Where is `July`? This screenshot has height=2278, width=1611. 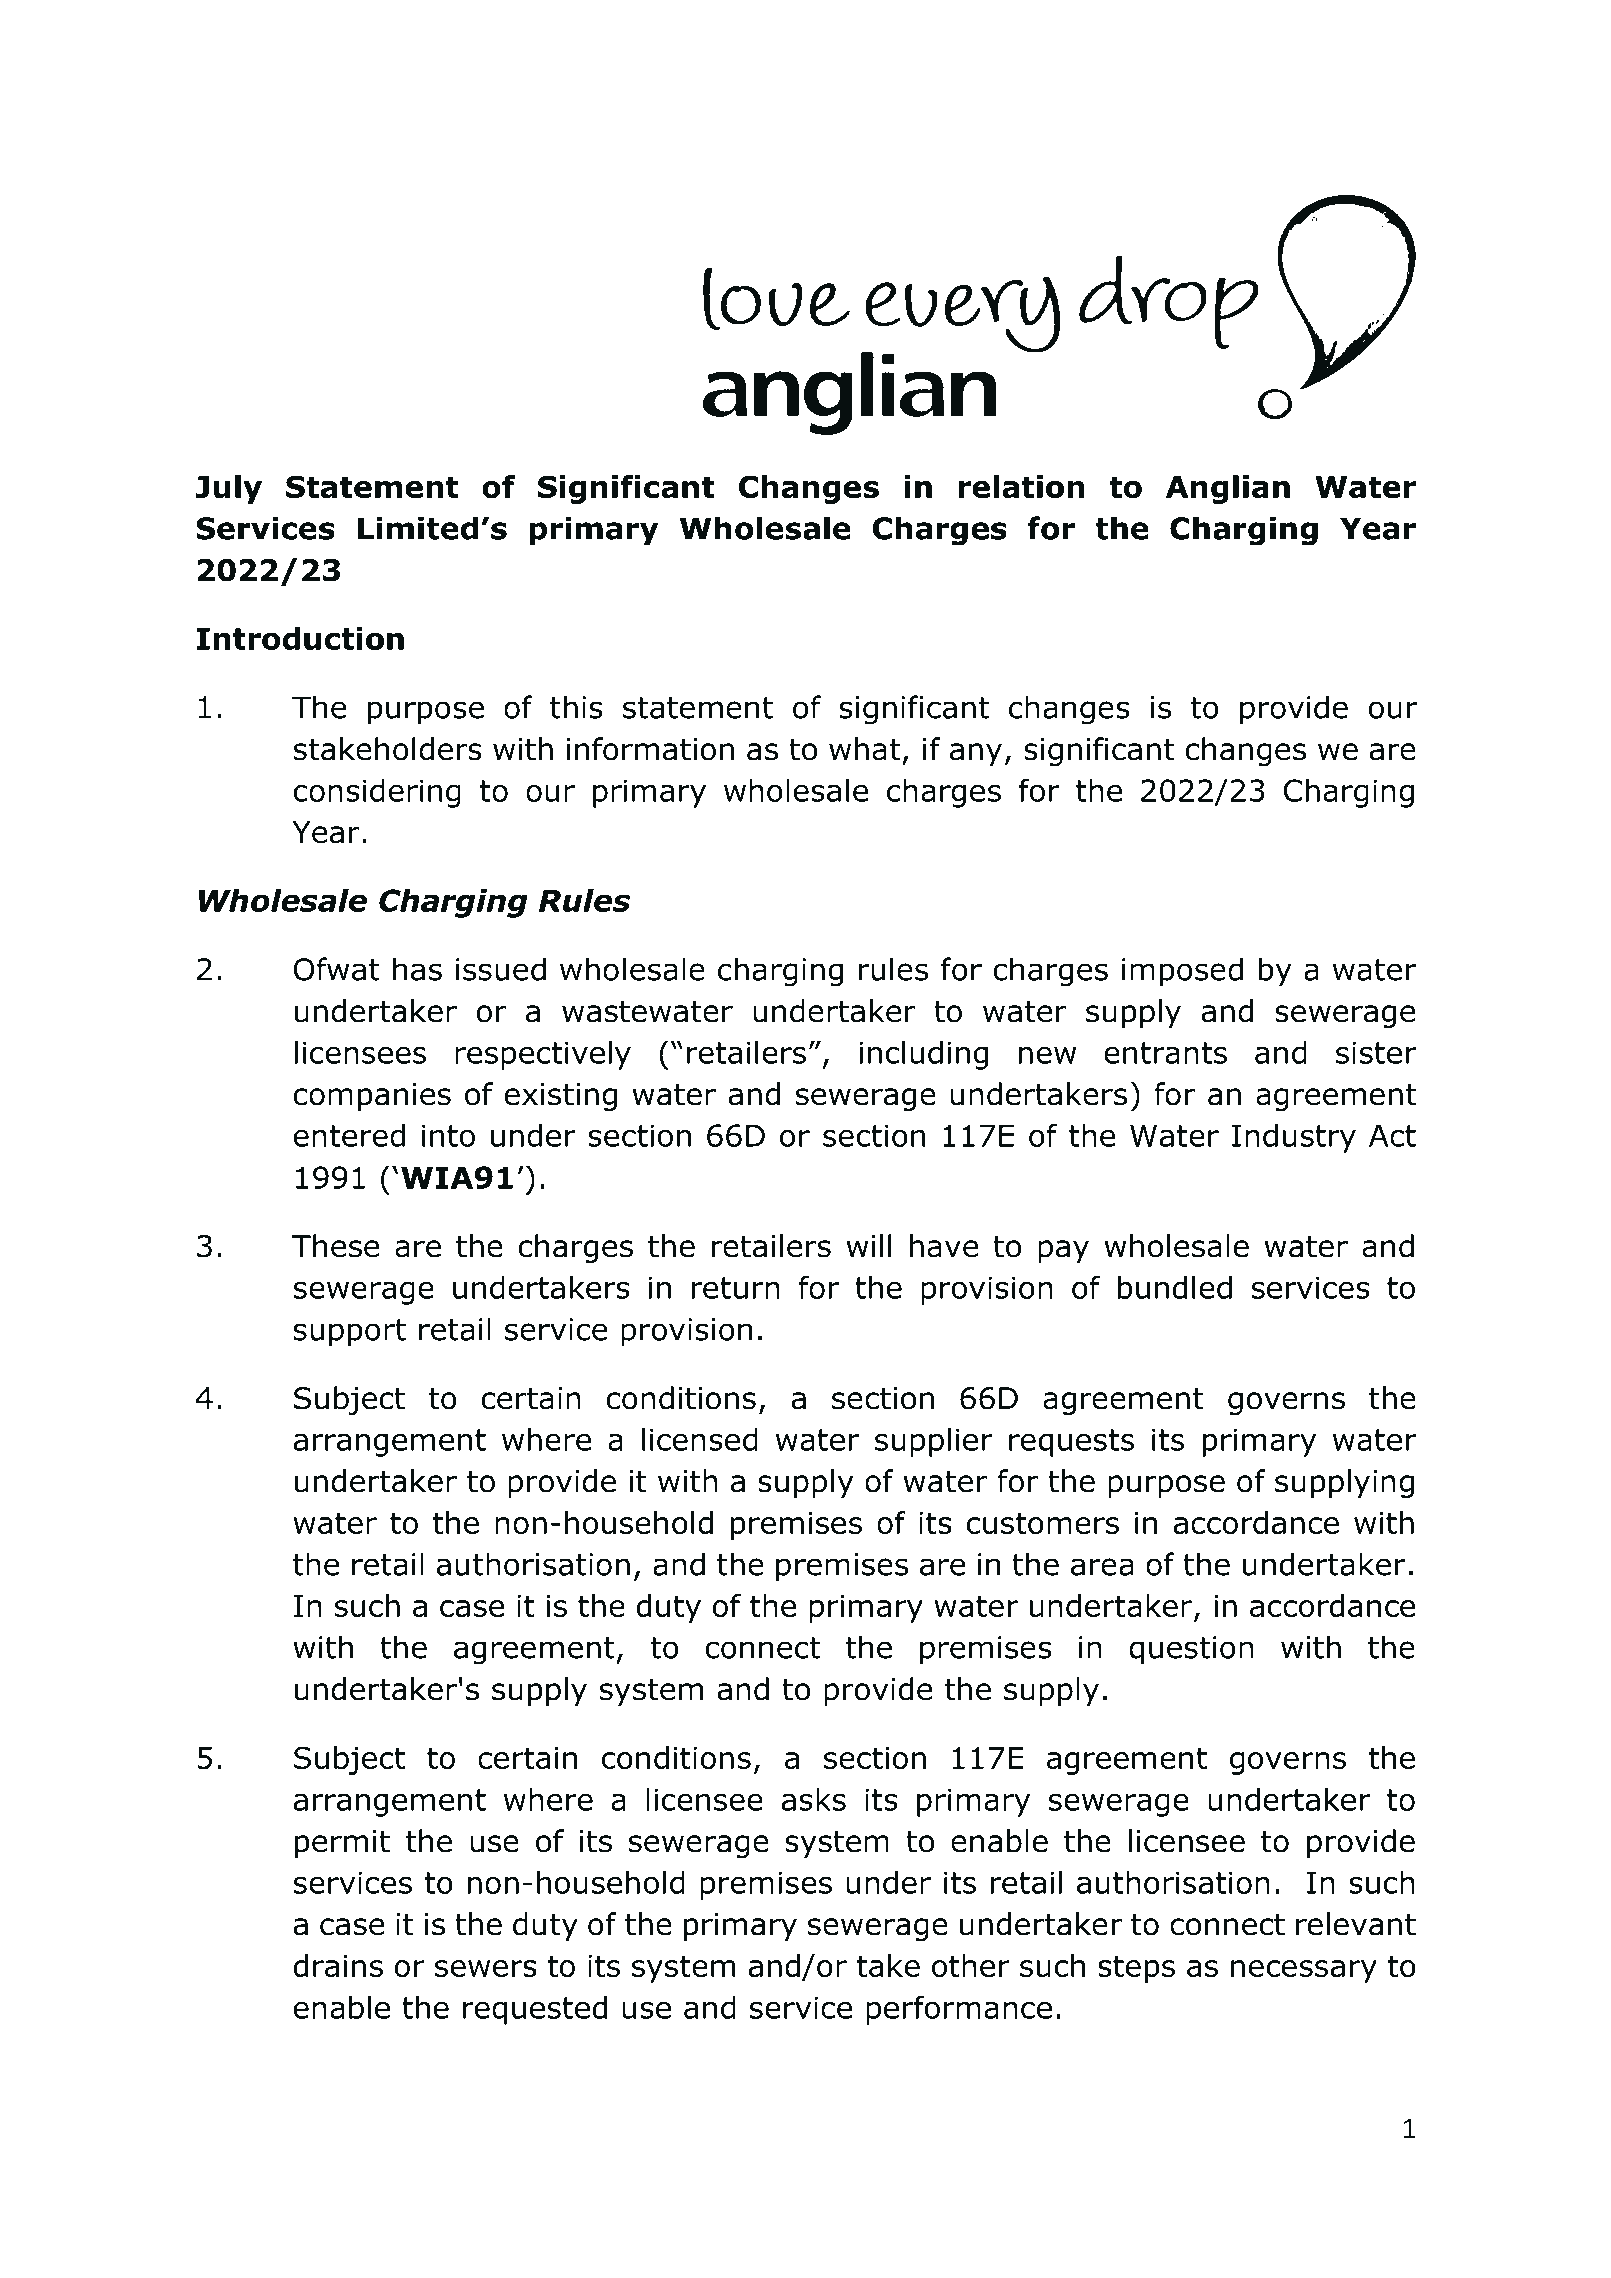
July is located at coordinates (228, 489).
